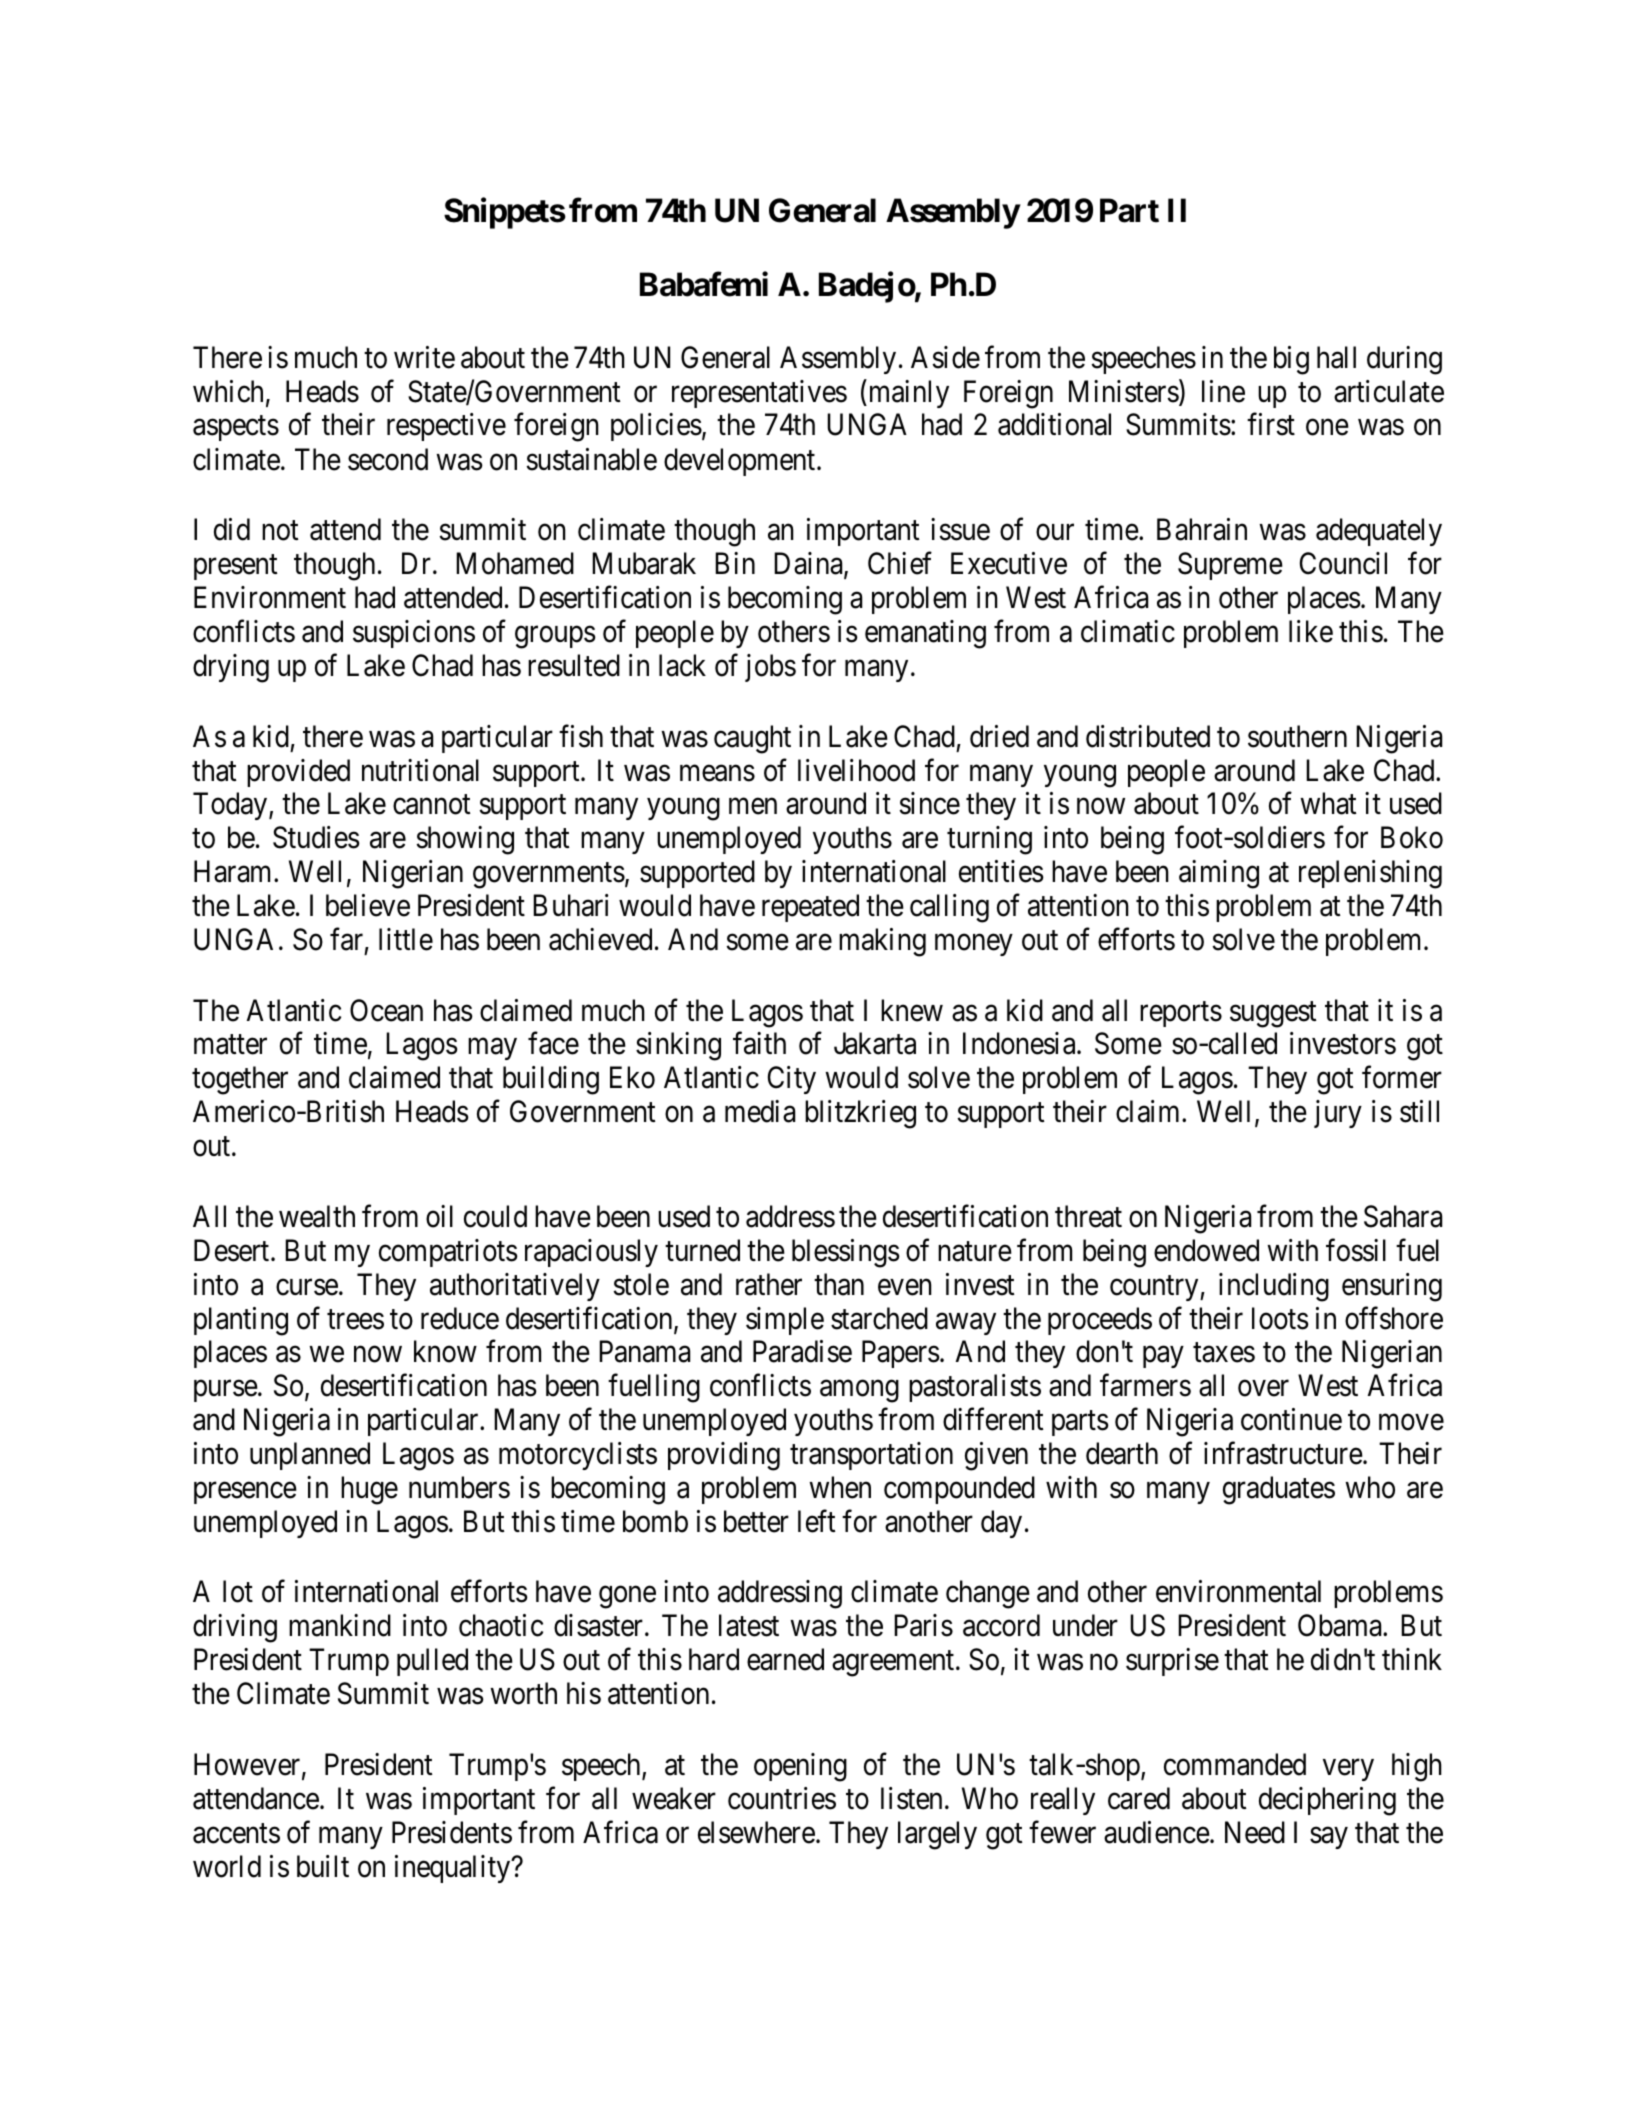  Describe the element at coordinates (1255, 1832) in the image. I see `Need` at that location.
